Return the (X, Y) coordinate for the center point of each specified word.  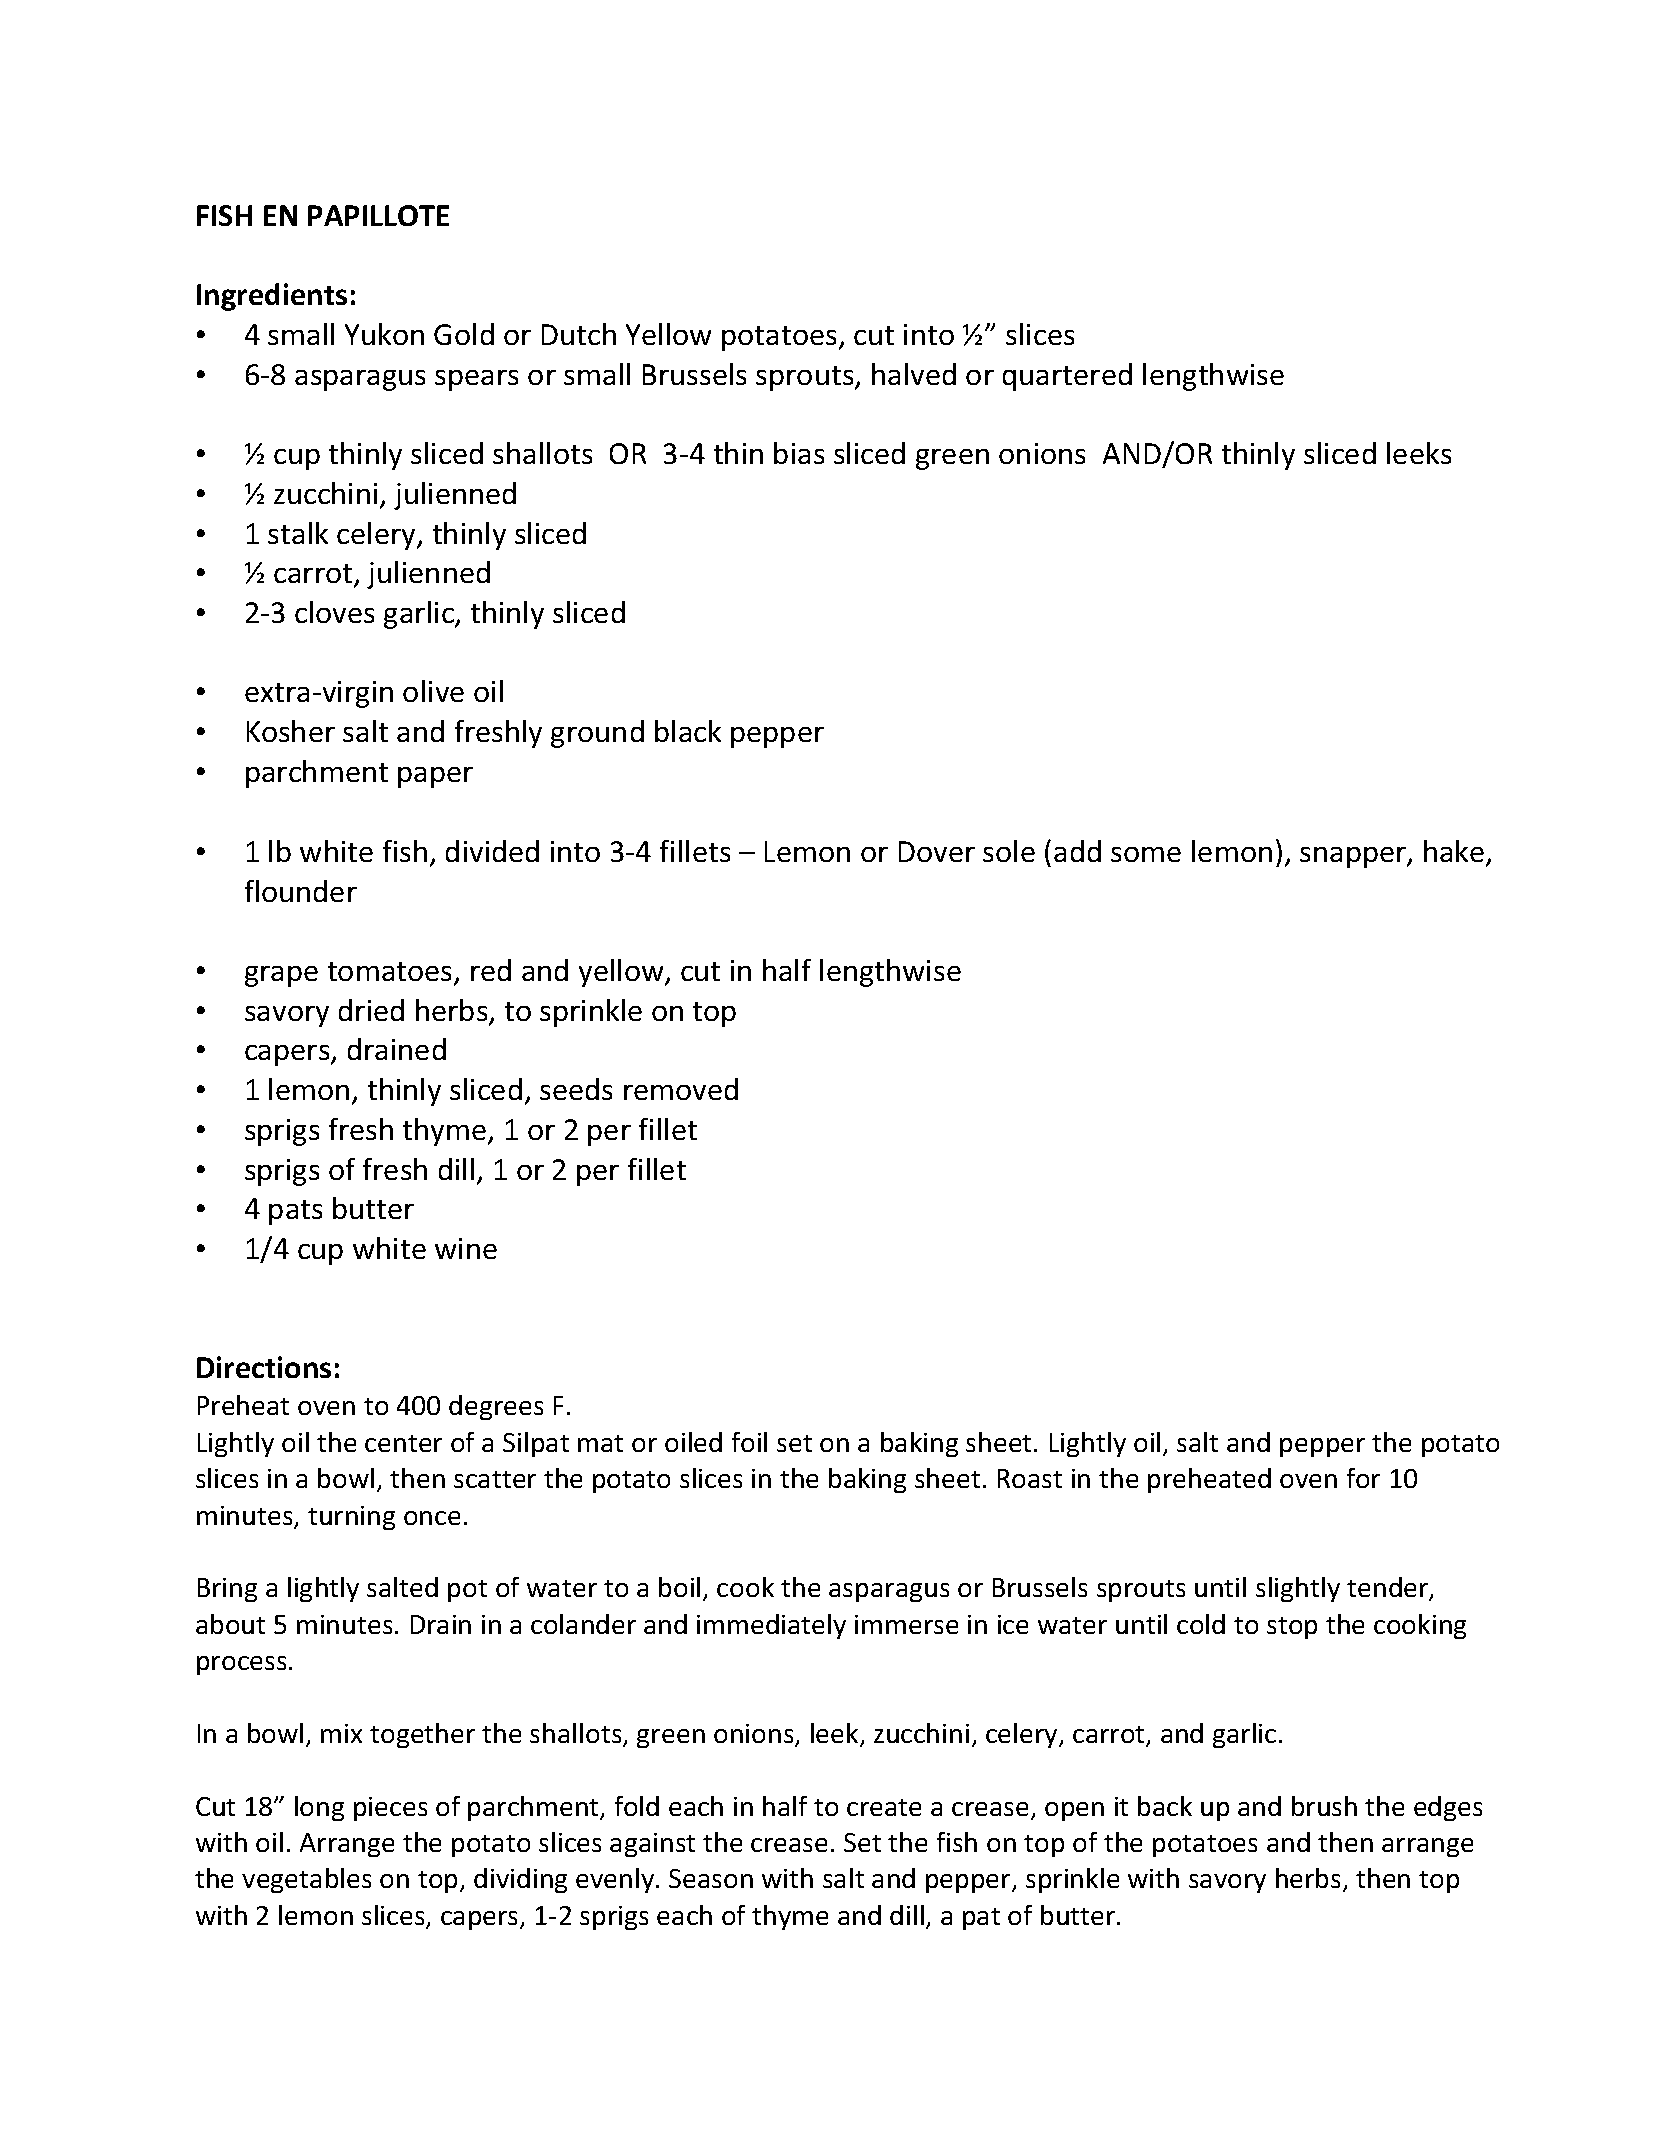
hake (1455, 852)
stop (1292, 1628)
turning (351, 1518)
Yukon (384, 334)
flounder (301, 891)
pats (295, 1212)
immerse (906, 1624)
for (1363, 1478)
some (1146, 854)
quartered (1067, 377)
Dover (937, 851)
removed (681, 1089)
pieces (390, 1809)
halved (914, 374)
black (688, 731)
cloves (334, 612)
